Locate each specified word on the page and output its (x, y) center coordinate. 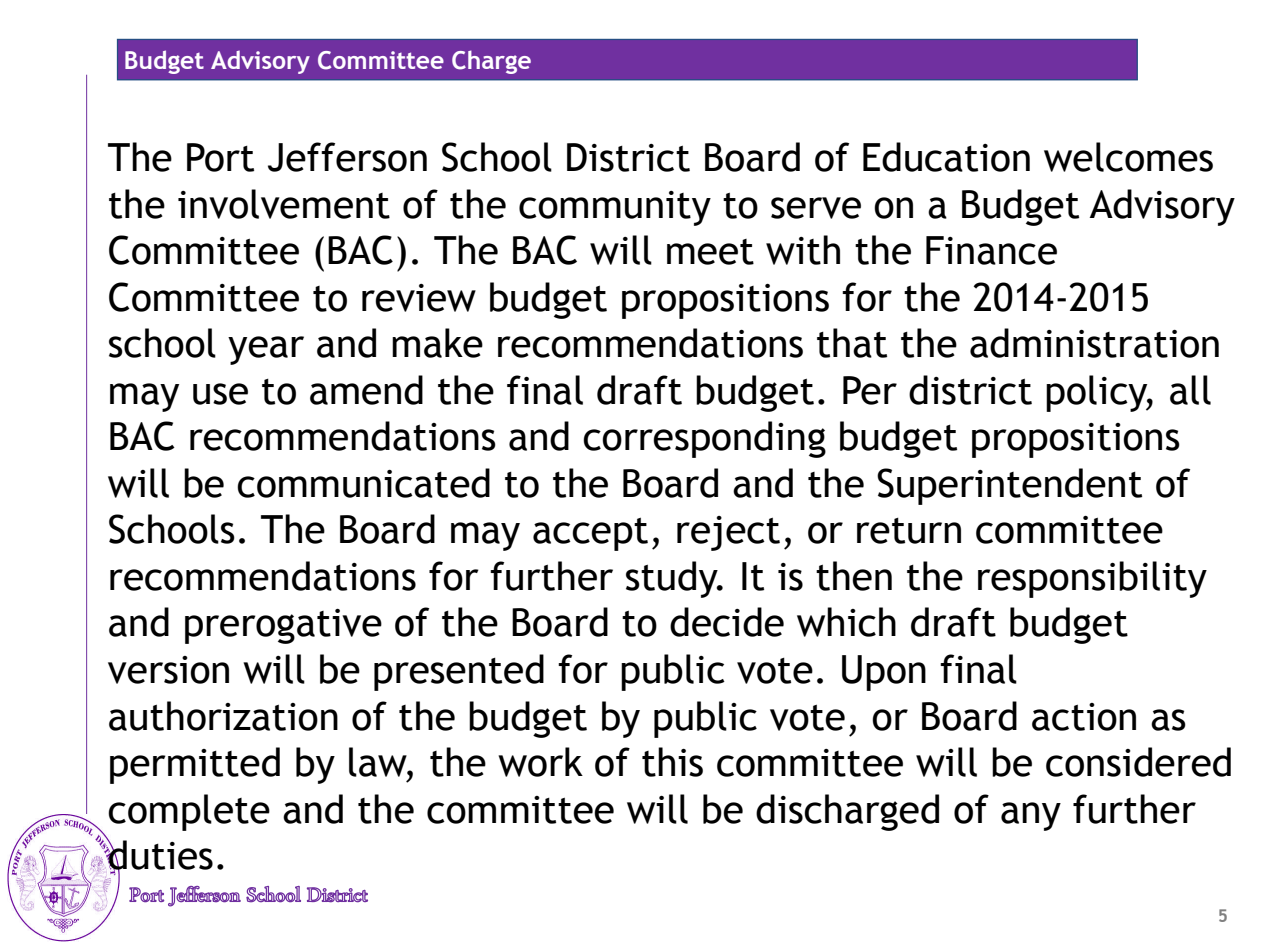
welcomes (1128, 157)
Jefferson (347, 157)
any (1031, 816)
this (672, 762)
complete (189, 812)
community (615, 208)
